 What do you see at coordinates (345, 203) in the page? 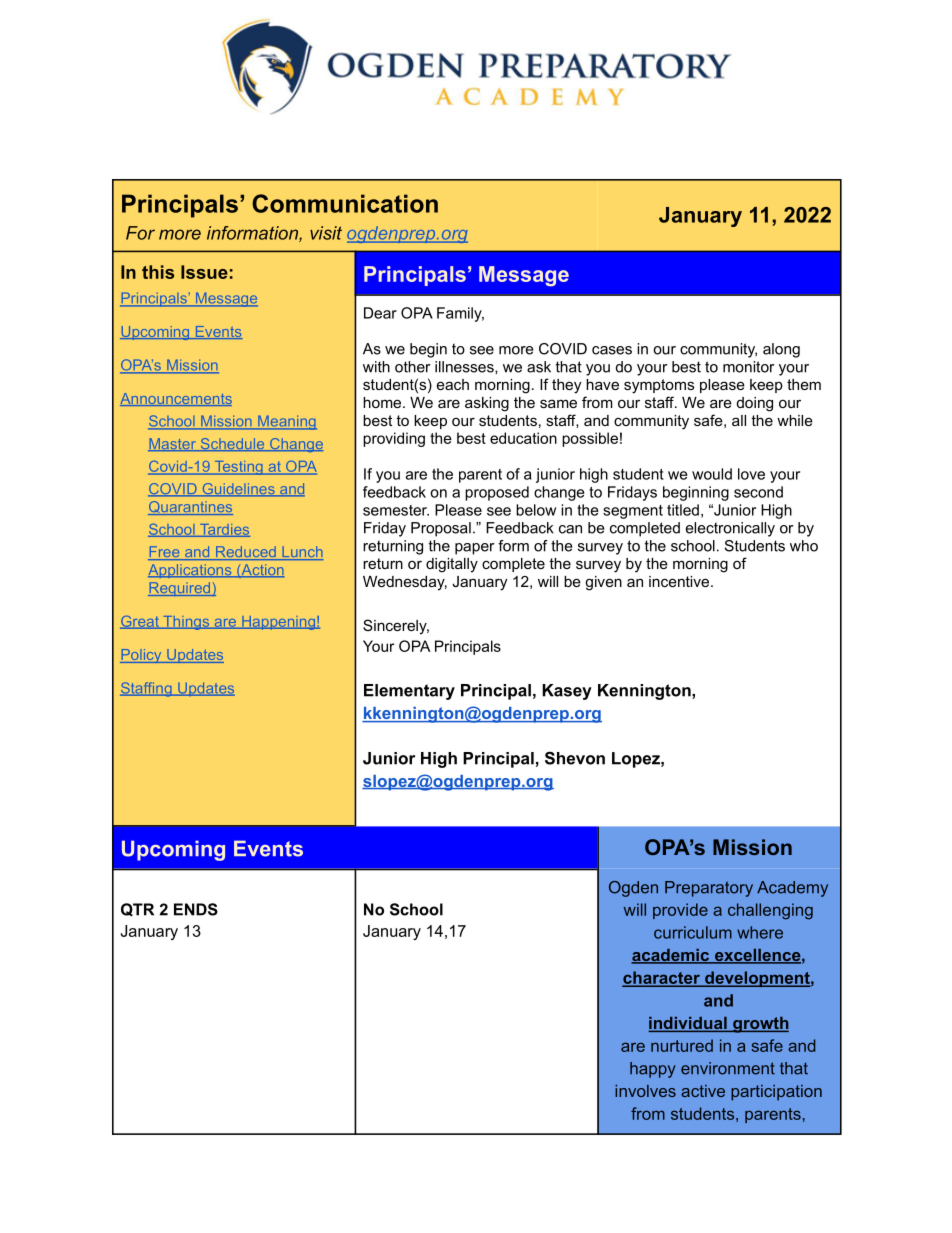
I see `Communication` at bounding box center [345, 203].
